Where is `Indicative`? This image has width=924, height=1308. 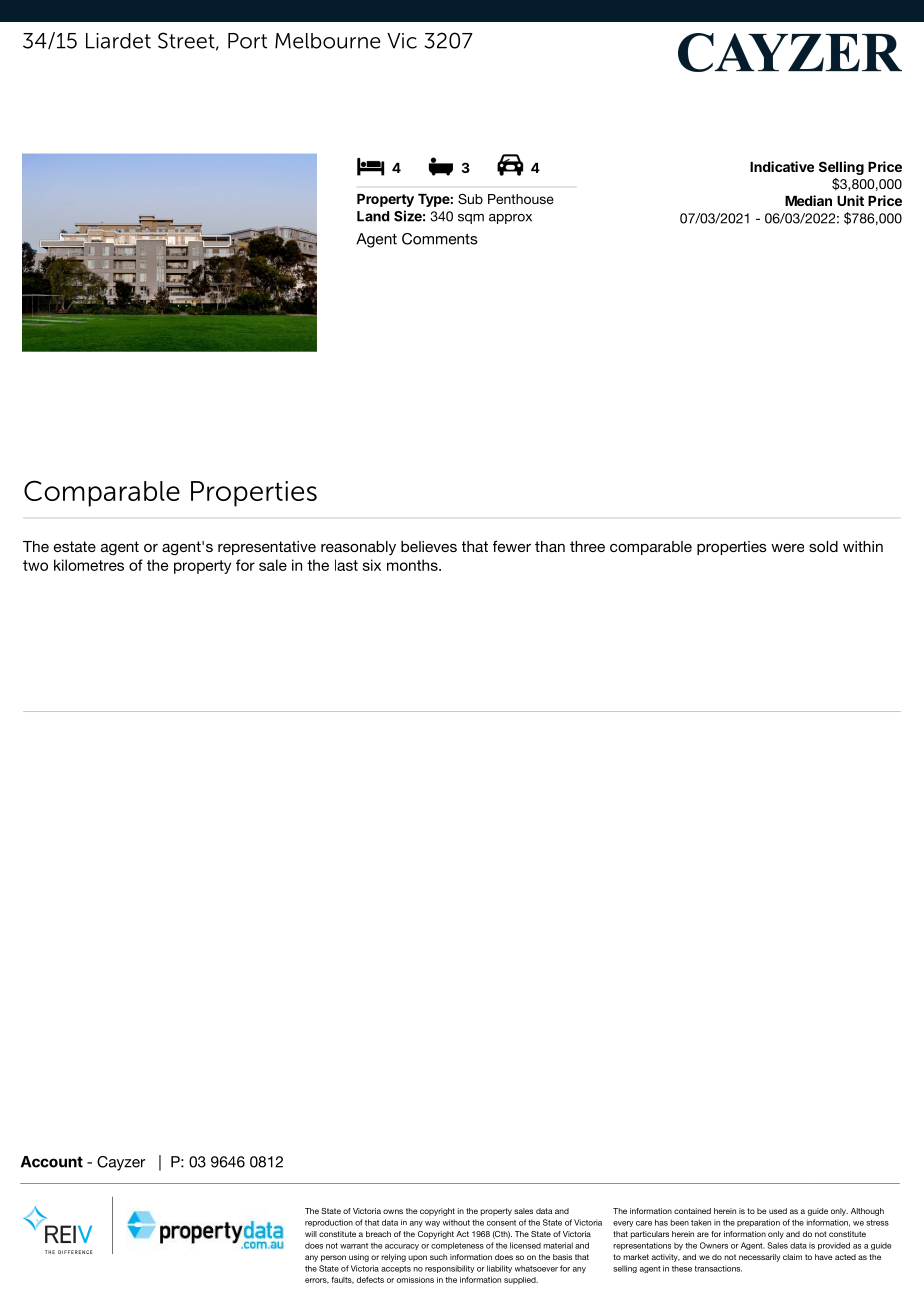
Indicative is located at coordinates (782, 166).
